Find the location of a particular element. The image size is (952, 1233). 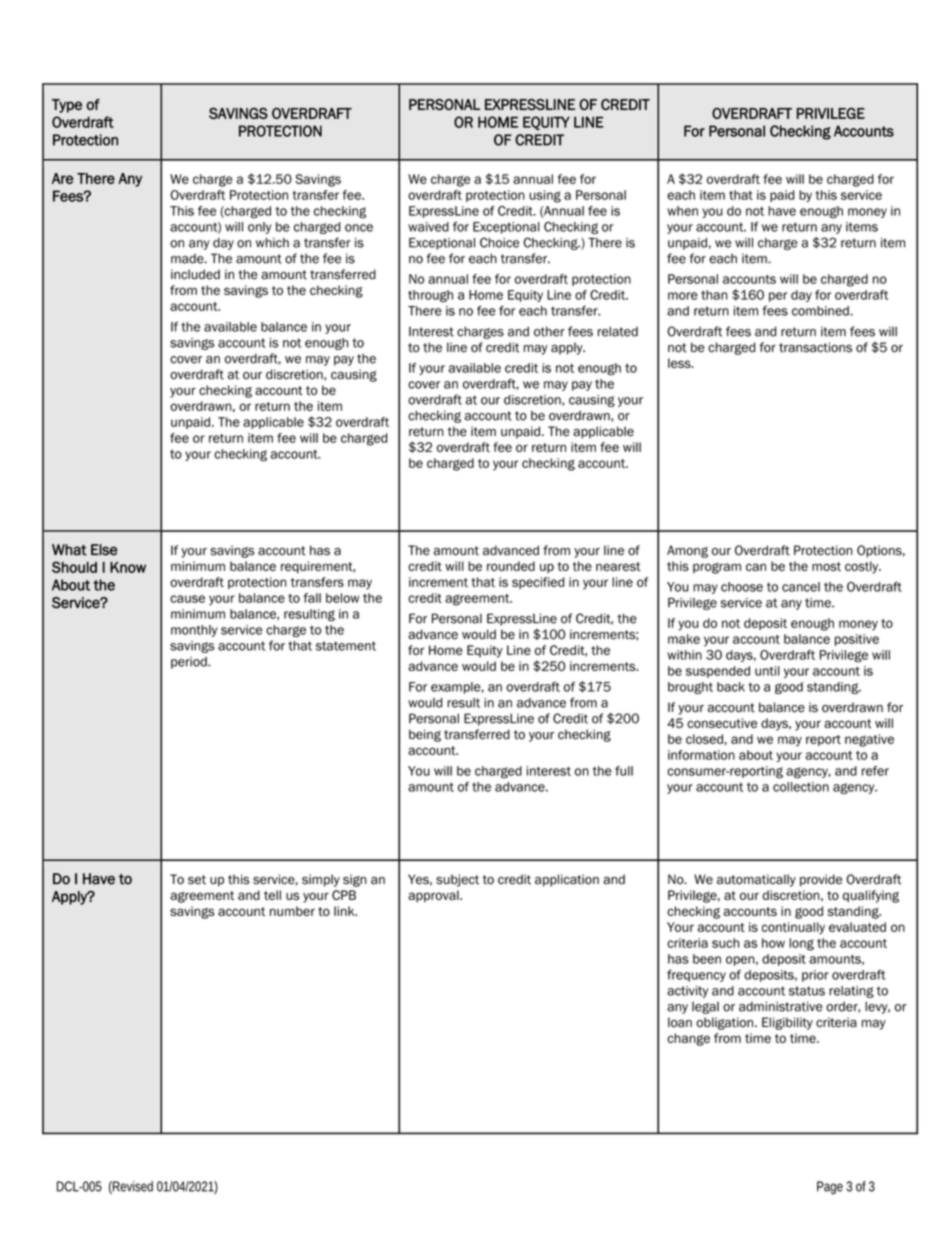

waived is located at coordinates (428, 227).
